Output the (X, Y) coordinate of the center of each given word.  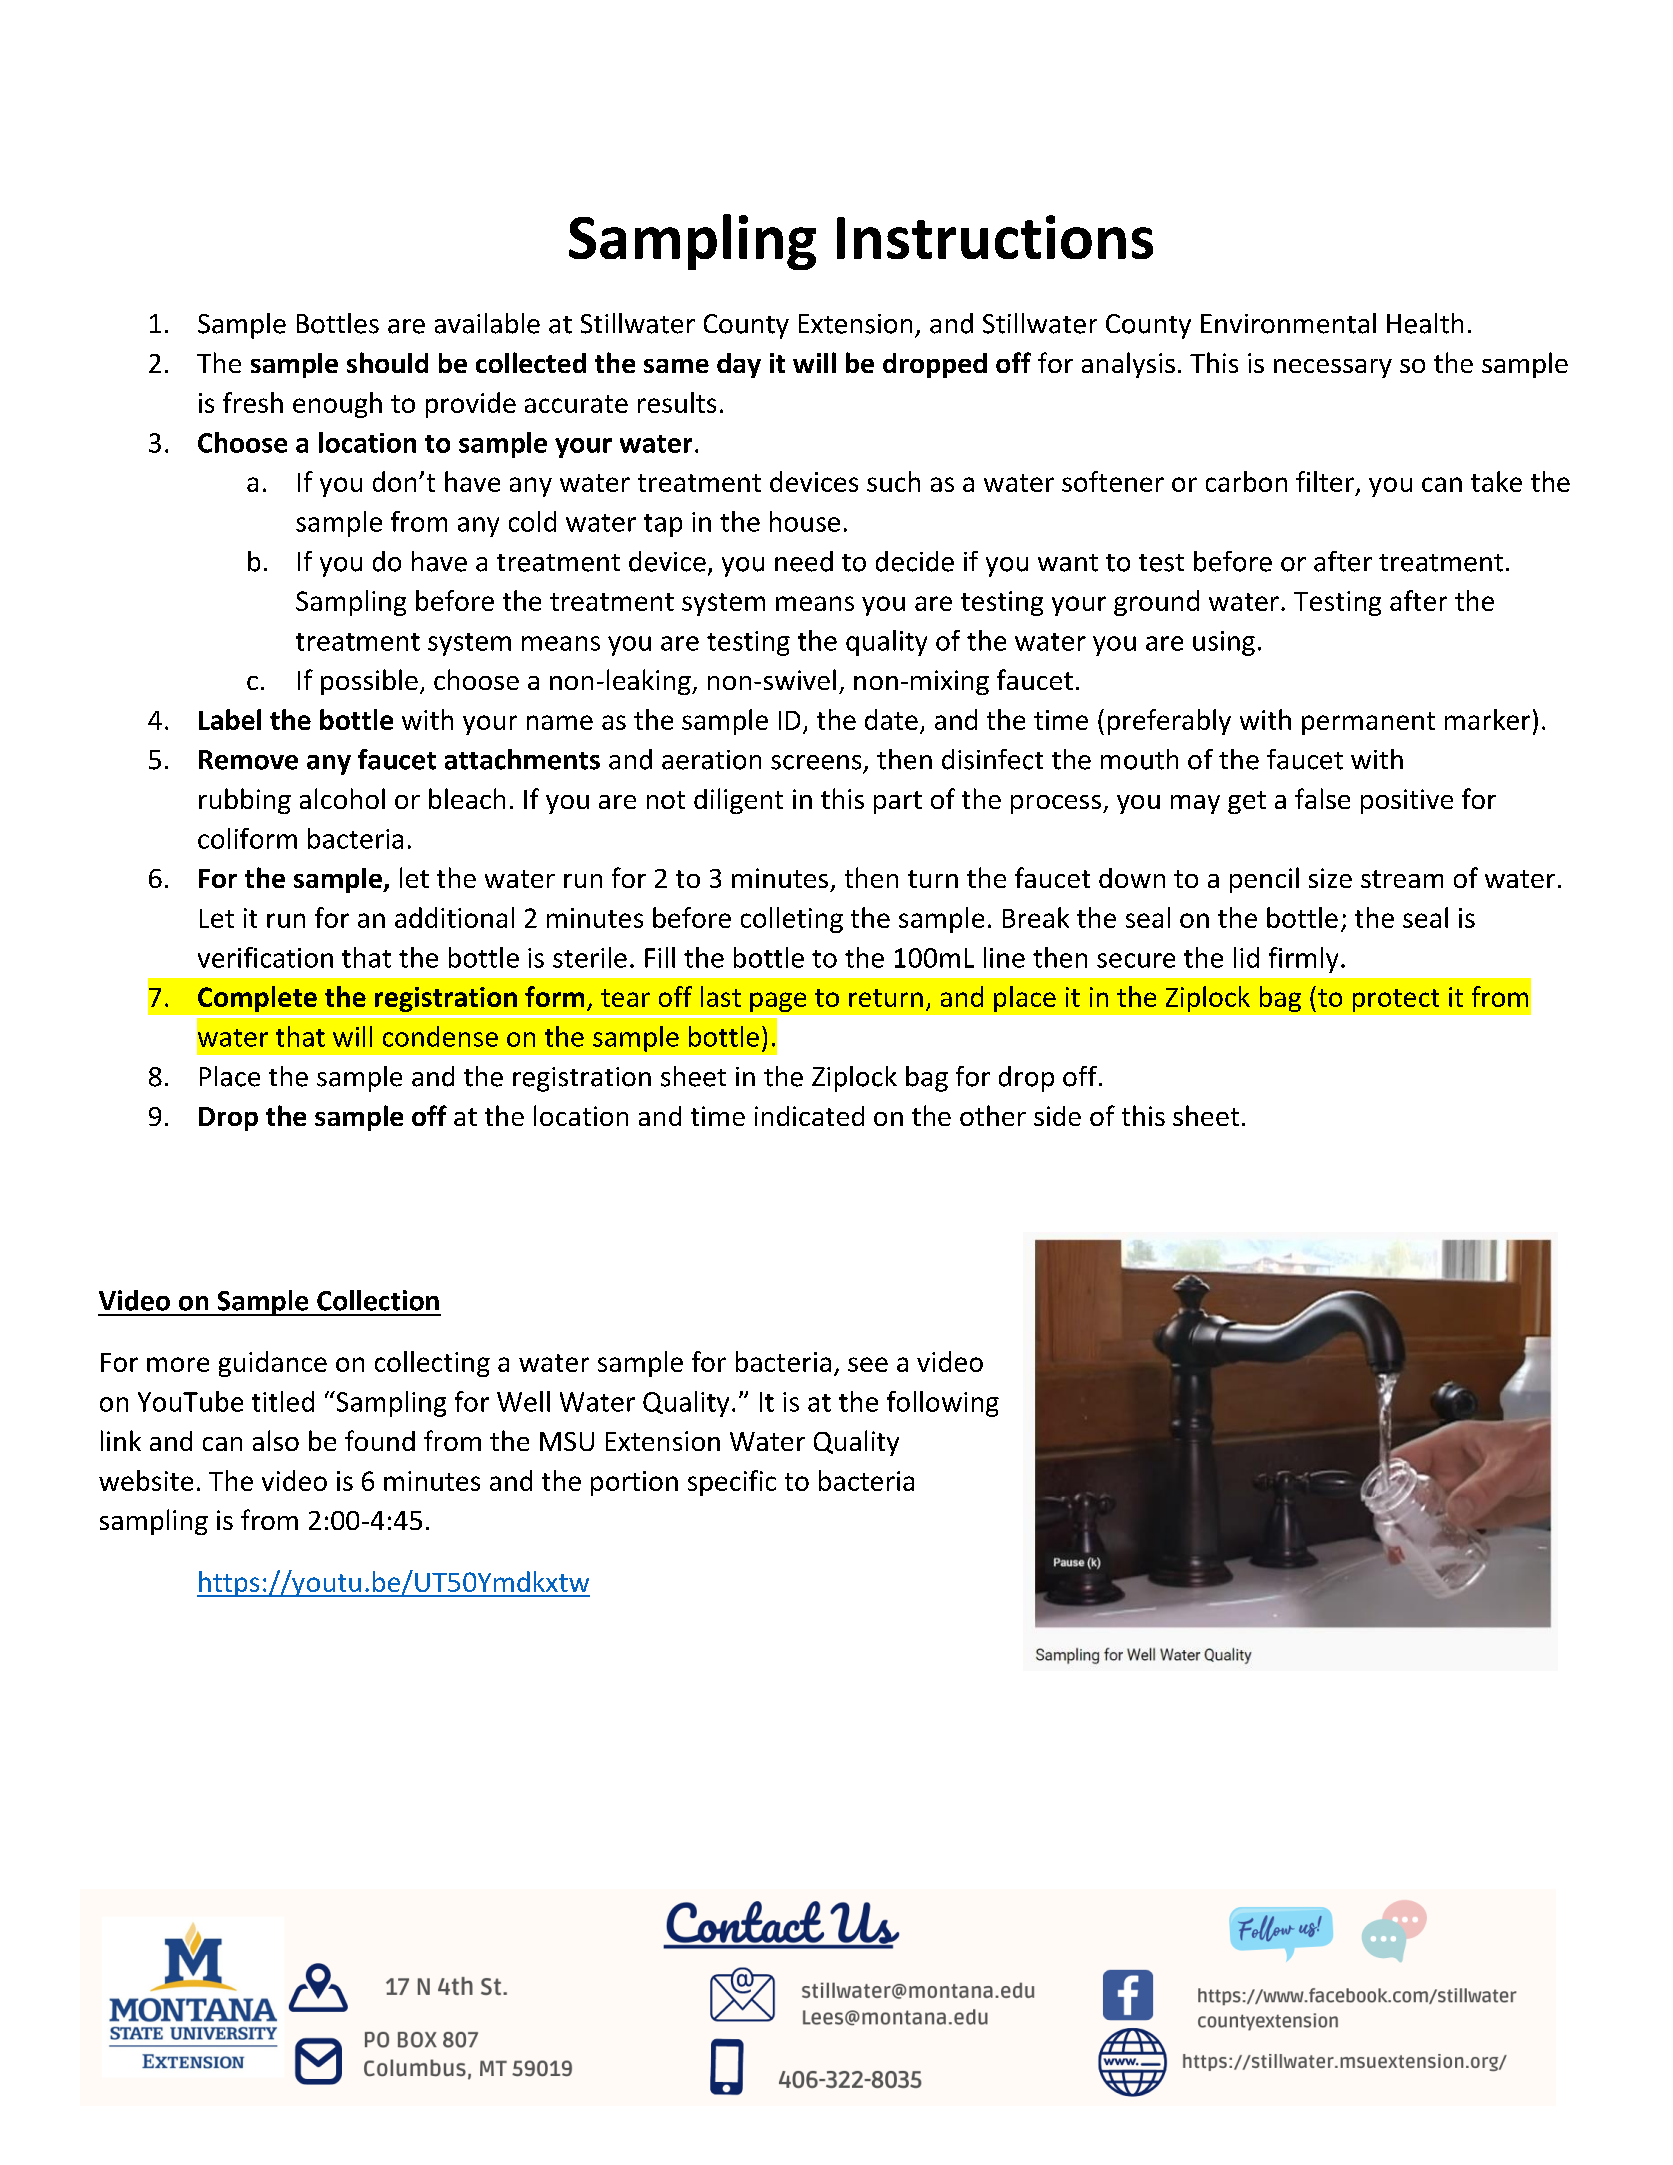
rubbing (245, 801)
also (276, 1440)
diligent (738, 801)
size (1330, 878)
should (387, 362)
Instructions (995, 237)
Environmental (1288, 323)
